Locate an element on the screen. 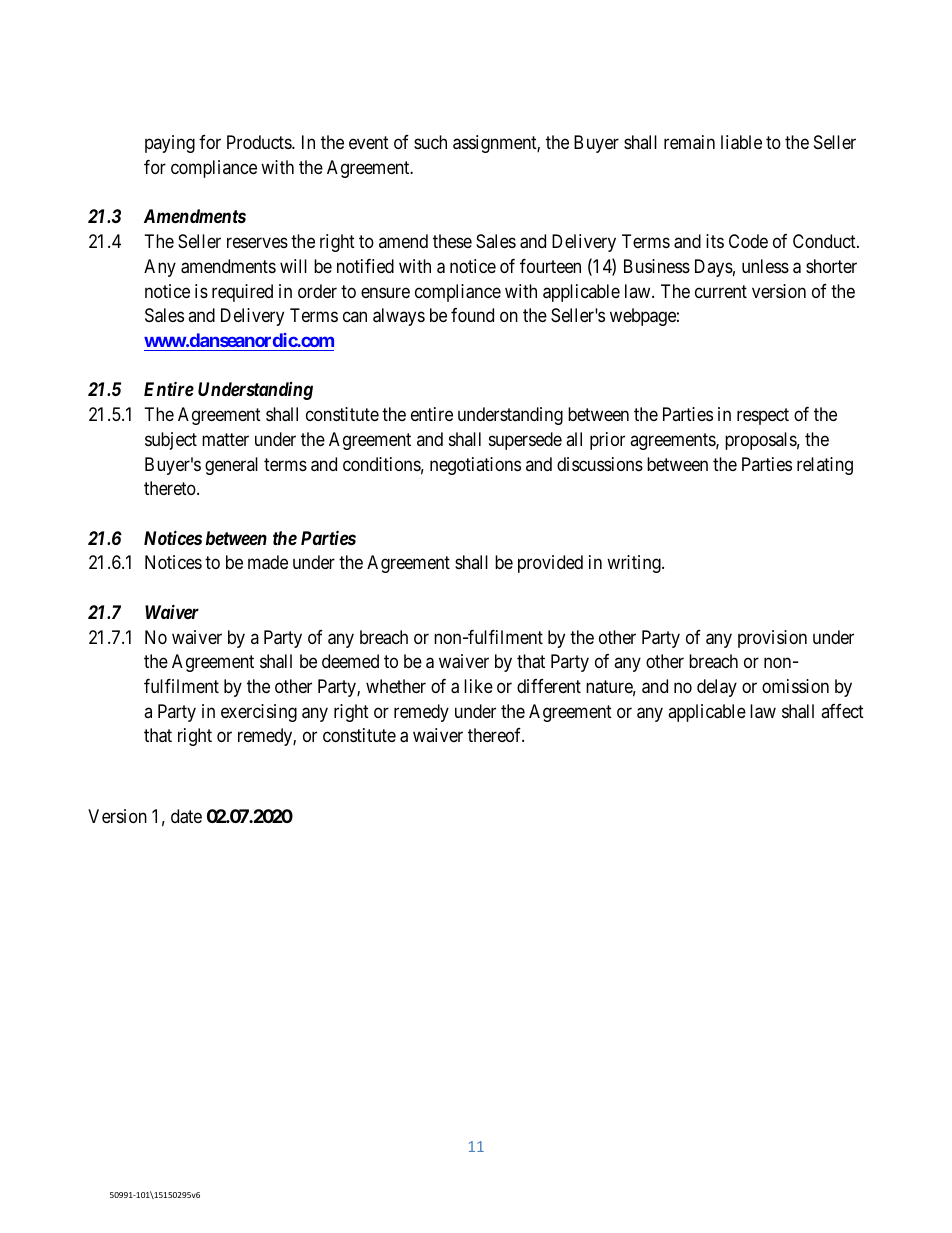 This screenshot has height=1233, width=952. liable is located at coordinates (741, 142).
